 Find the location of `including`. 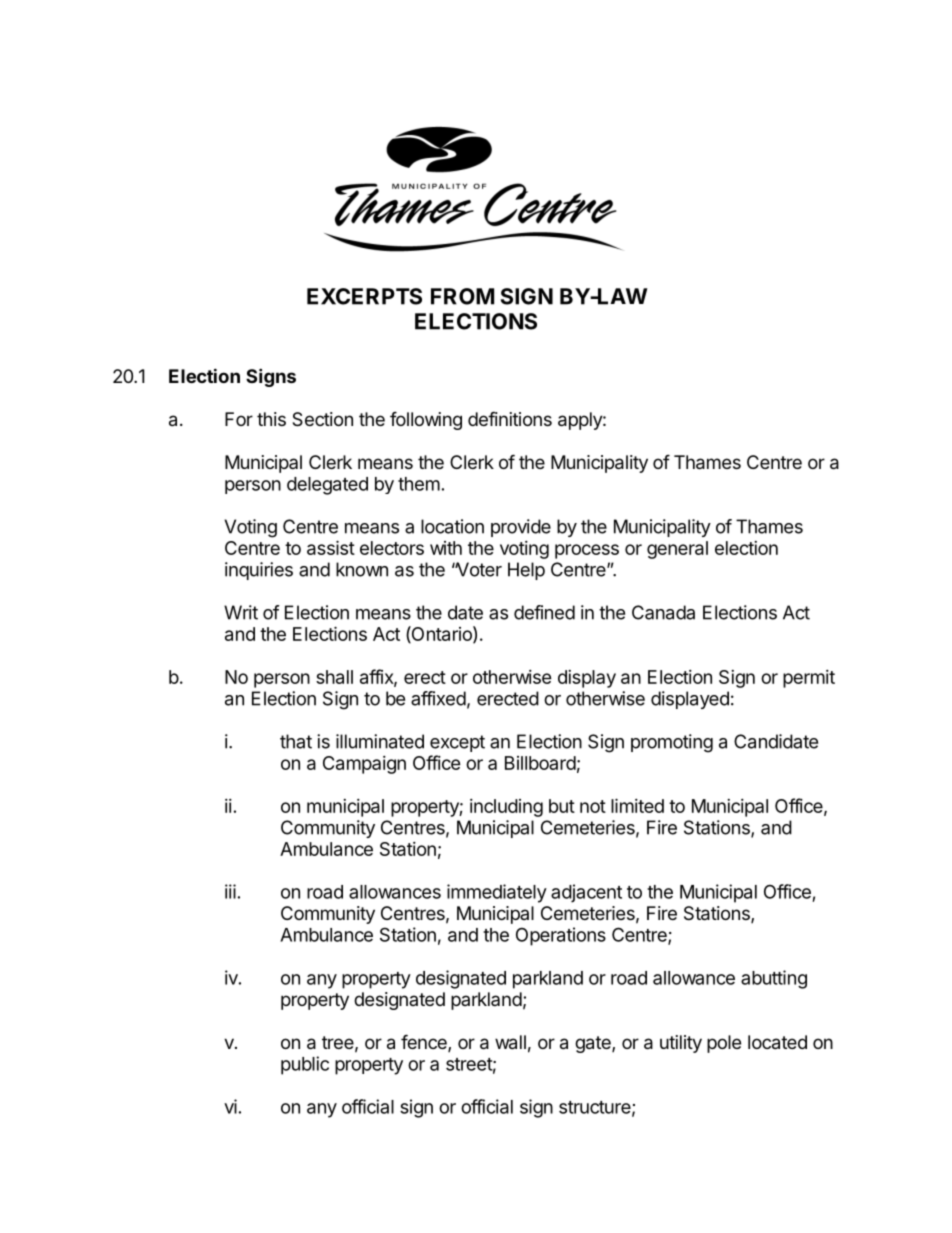

including is located at coordinates (506, 808).
